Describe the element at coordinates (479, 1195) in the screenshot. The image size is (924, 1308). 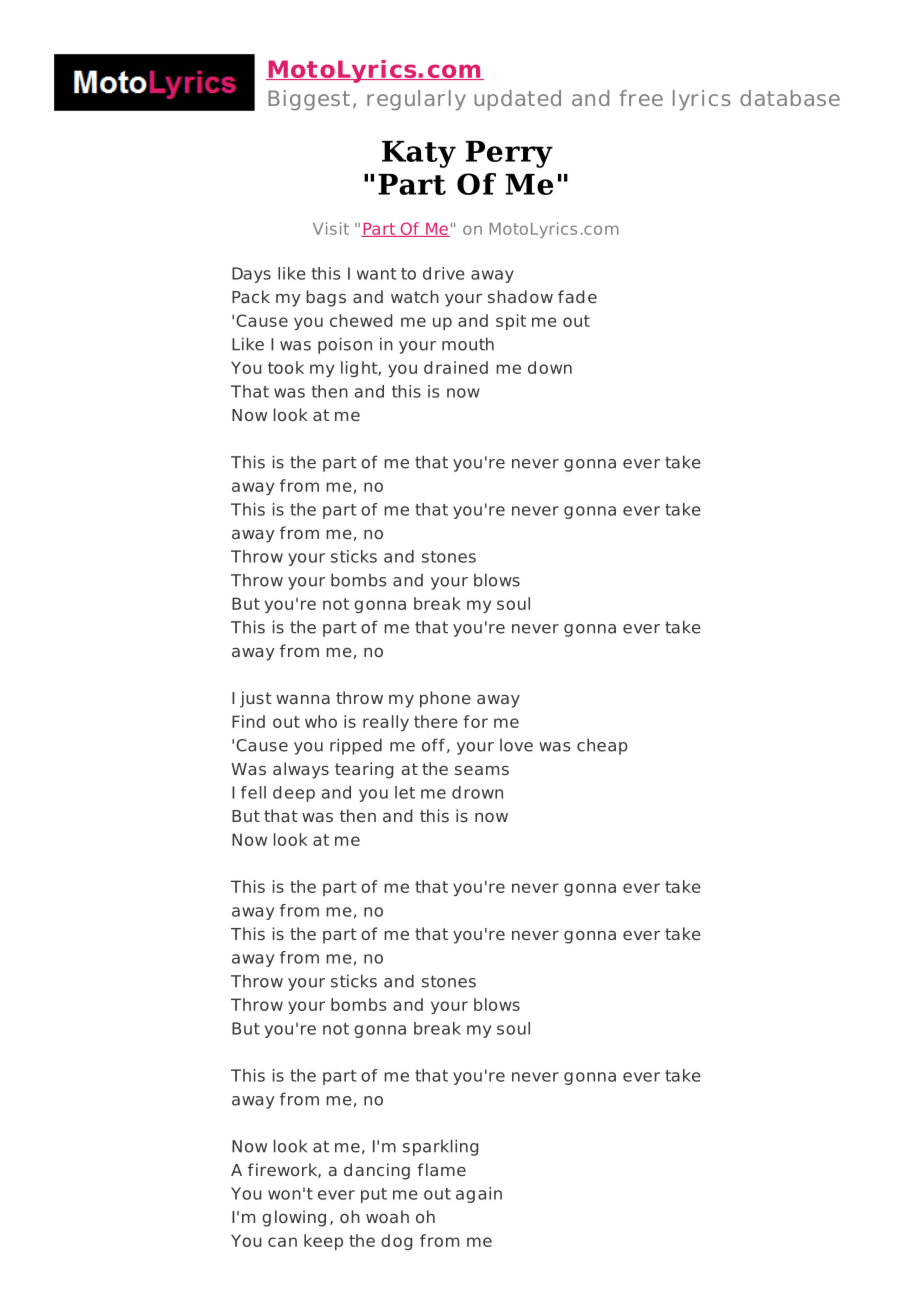
I see `again` at that location.
